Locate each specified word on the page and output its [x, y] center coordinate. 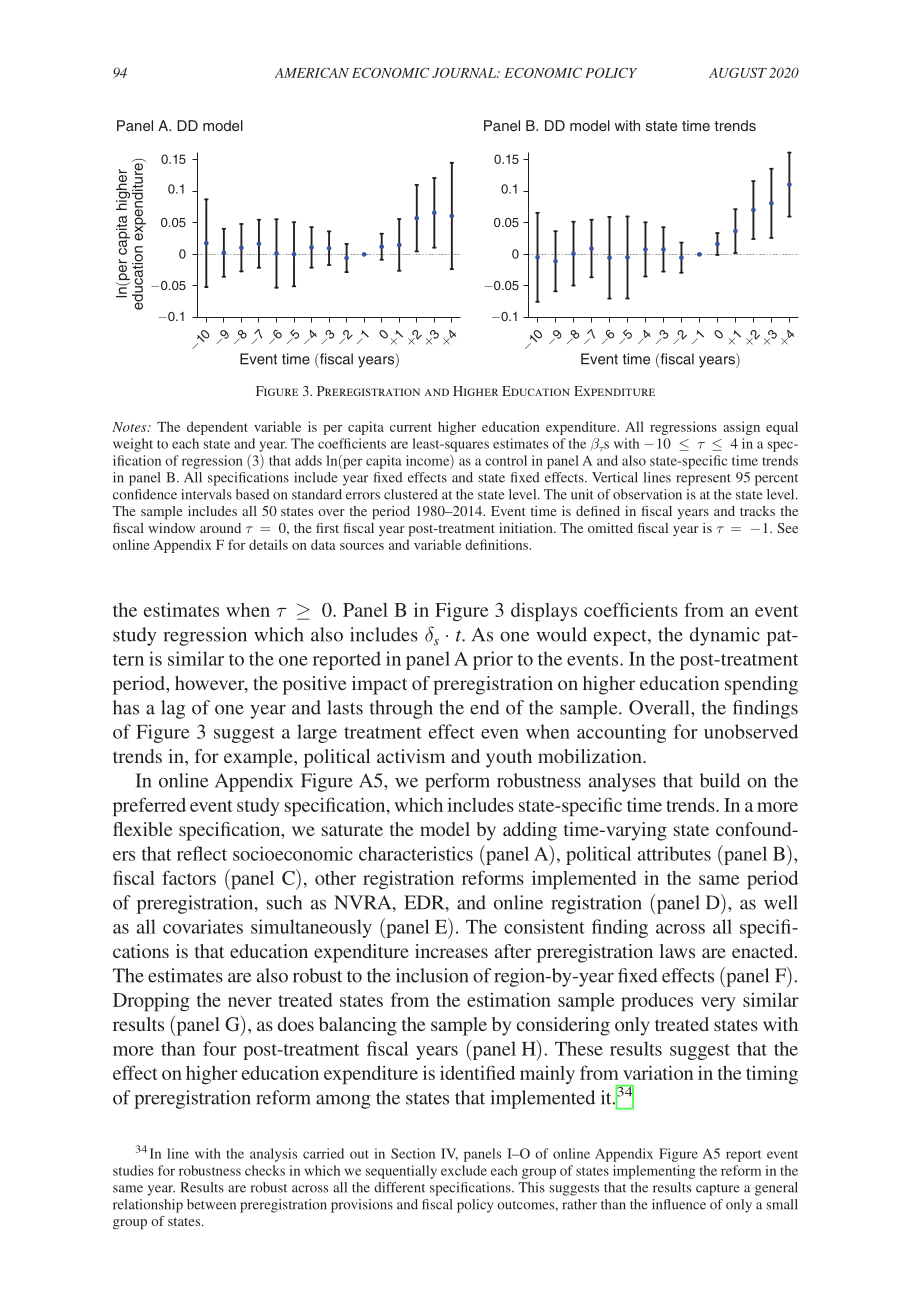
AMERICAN [312, 73]
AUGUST [738, 73]
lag [173, 709]
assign [741, 428]
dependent [217, 428]
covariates [203, 926]
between [211, 1204]
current [411, 427]
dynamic [725, 636]
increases [451, 951]
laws [677, 951]
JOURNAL [465, 73]
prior [493, 660]
